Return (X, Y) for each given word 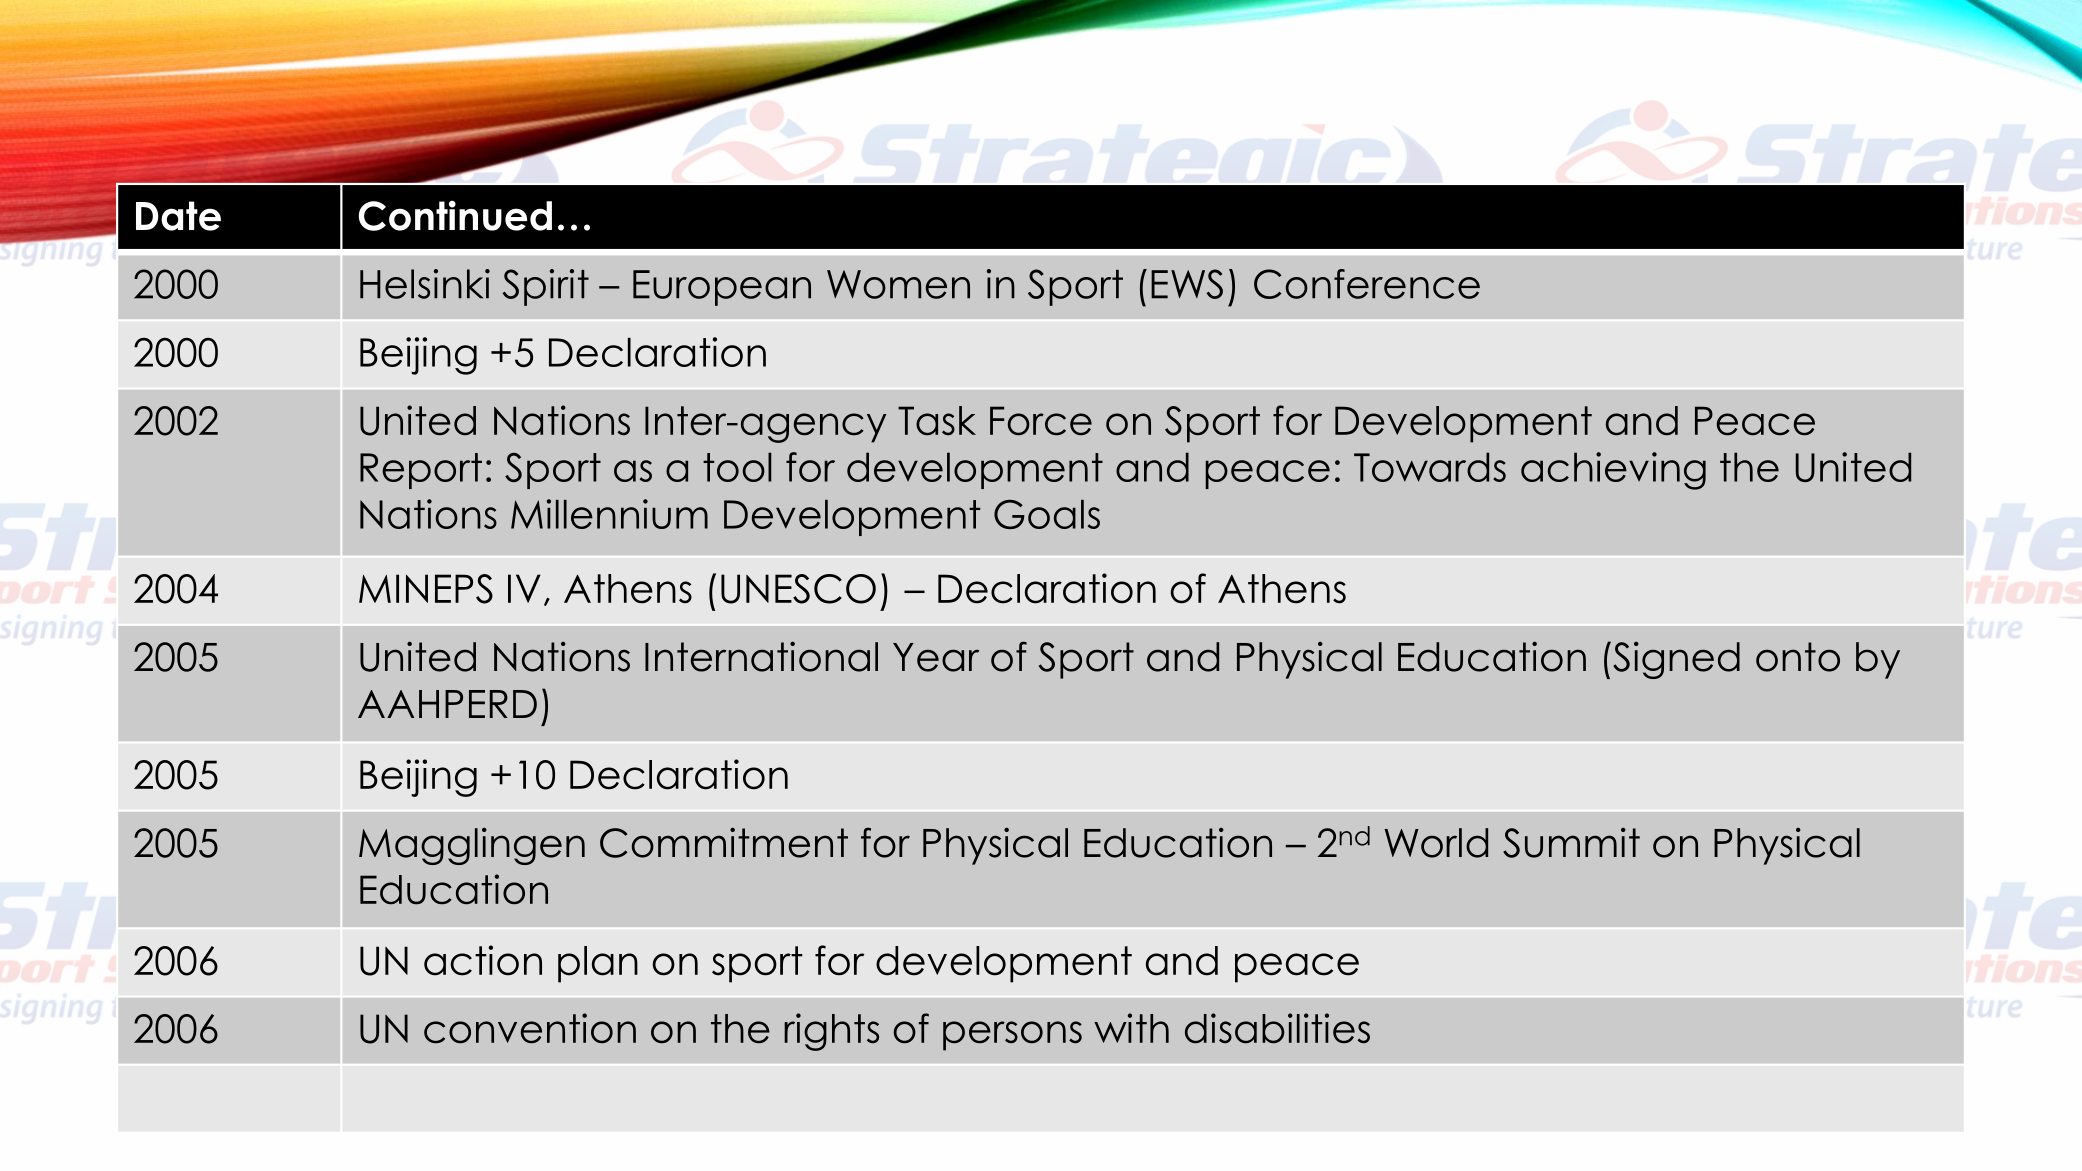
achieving (1613, 471)
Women (898, 284)
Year (936, 657)
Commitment (724, 842)
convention (530, 1028)
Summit (1571, 842)
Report (421, 471)
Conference (1367, 284)
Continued (455, 215)
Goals (1047, 514)
